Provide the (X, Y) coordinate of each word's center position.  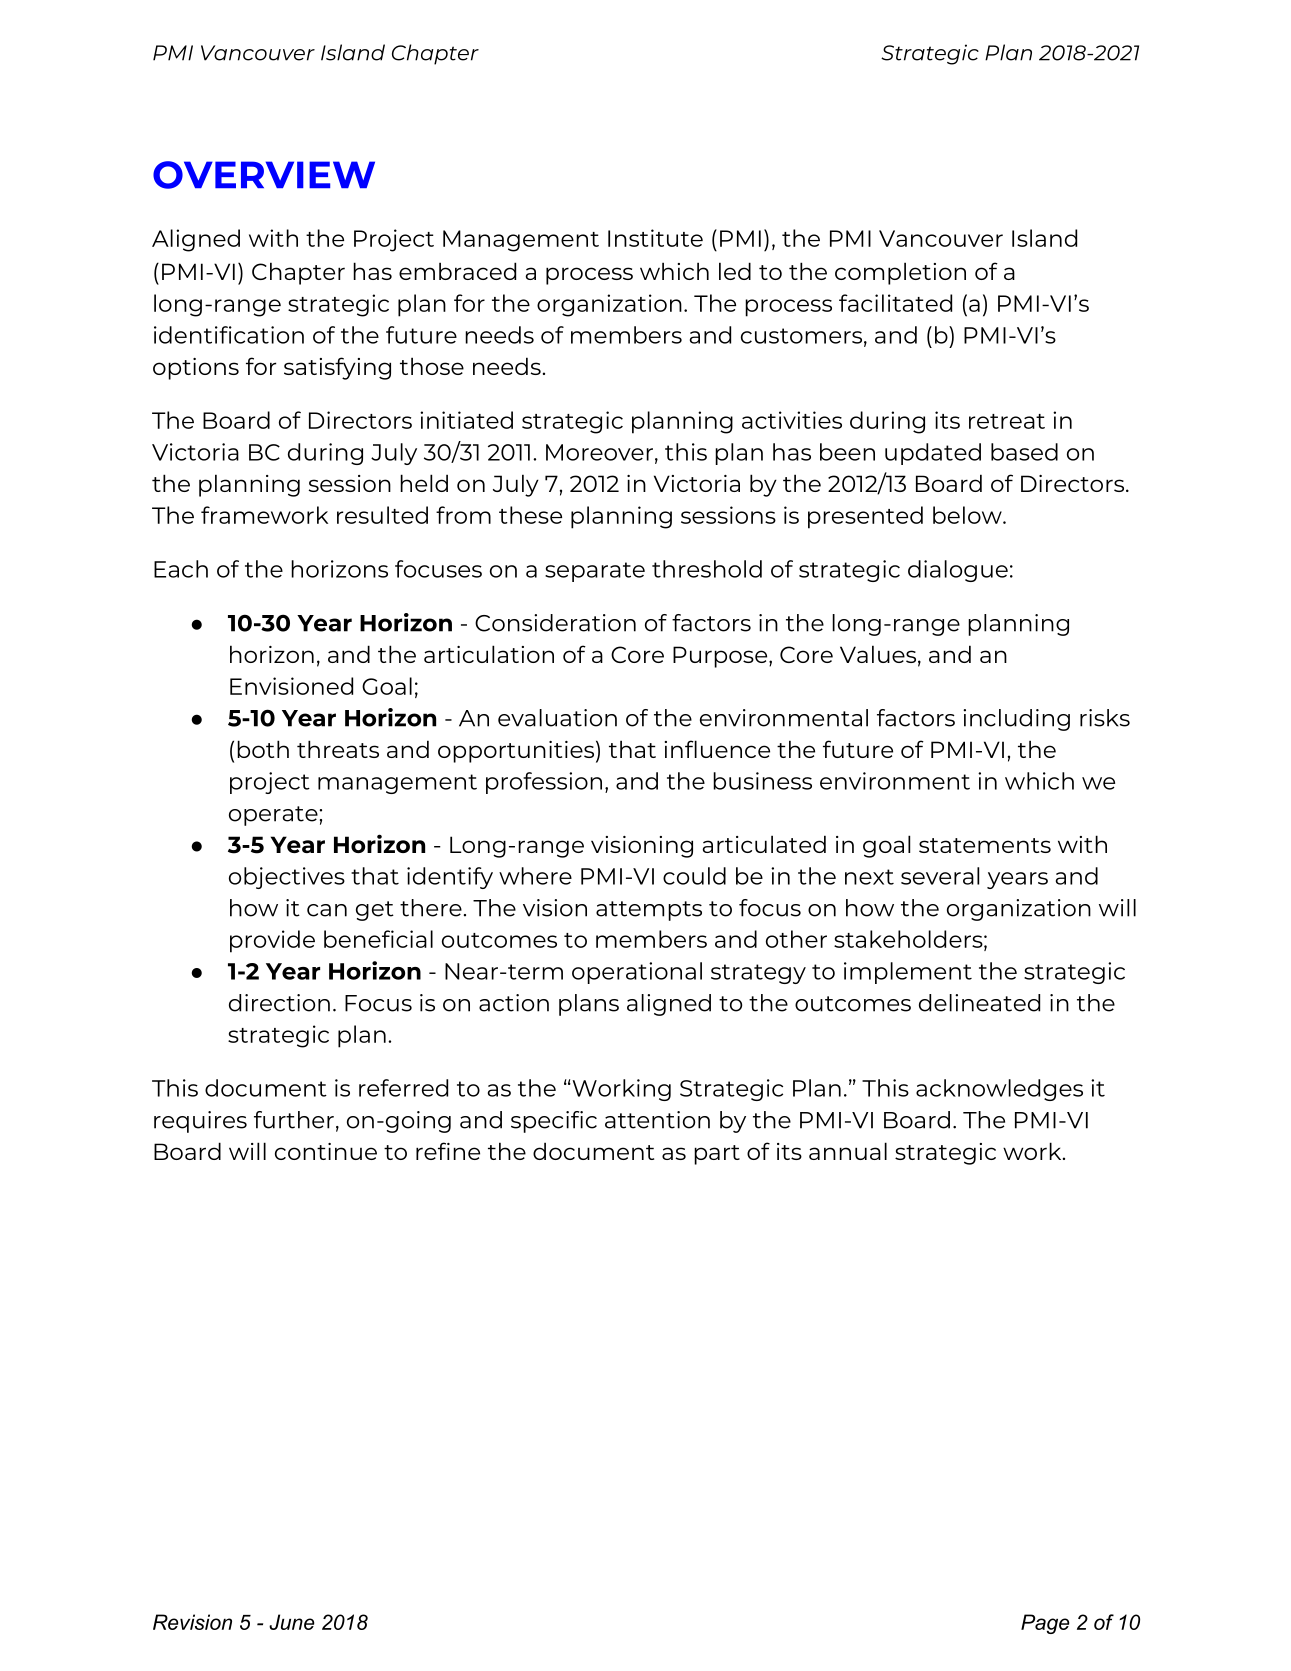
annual (848, 1151)
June (291, 1622)
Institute (655, 238)
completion (900, 273)
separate (595, 572)
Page (1045, 1624)
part (717, 1155)
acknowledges (999, 1090)
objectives (287, 878)
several (940, 876)
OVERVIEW (264, 175)
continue (326, 1151)
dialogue (958, 571)
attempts (649, 911)
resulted (382, 515)
